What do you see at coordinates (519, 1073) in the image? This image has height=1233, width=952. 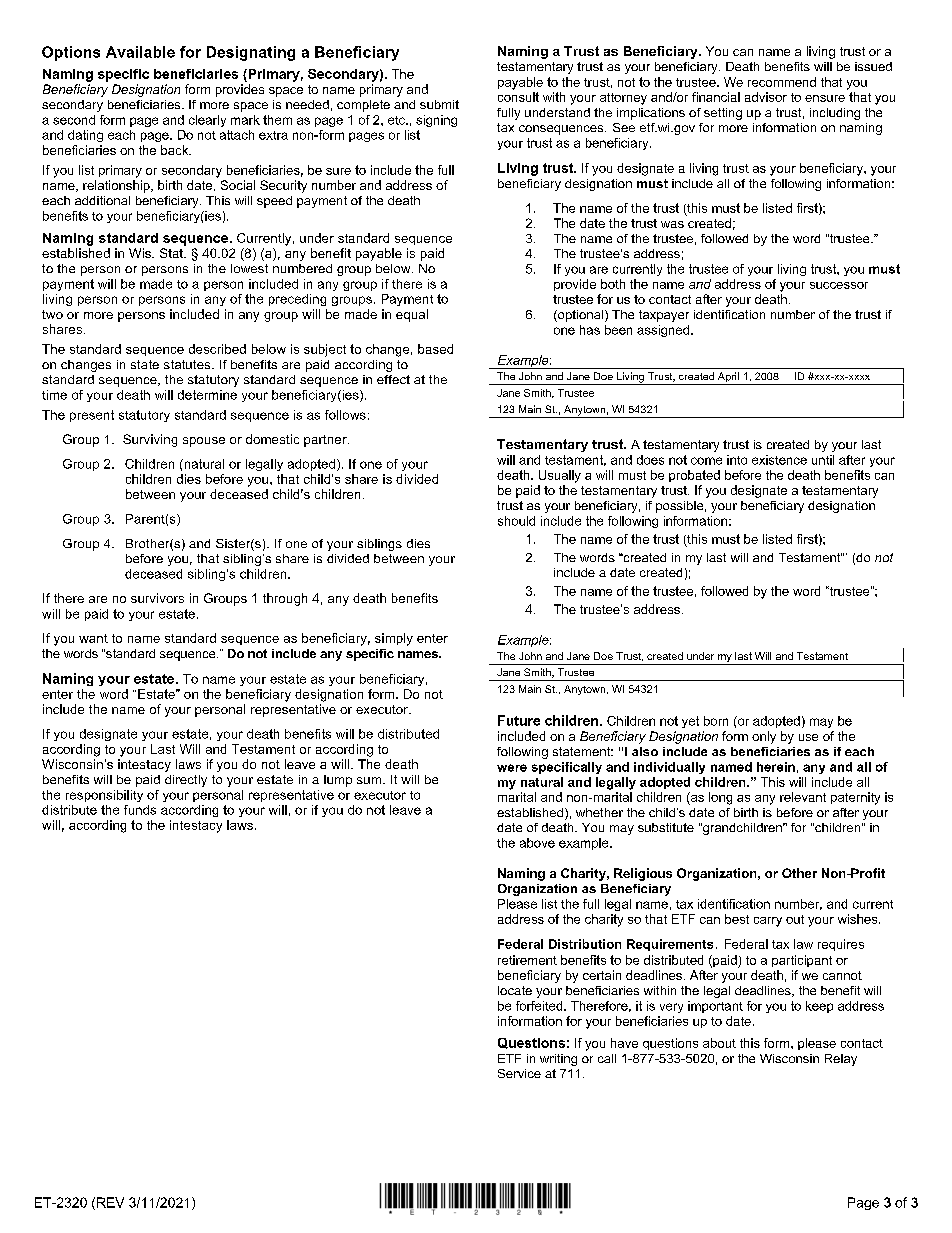 I see `Service` at bounding box center [519, 1073].
